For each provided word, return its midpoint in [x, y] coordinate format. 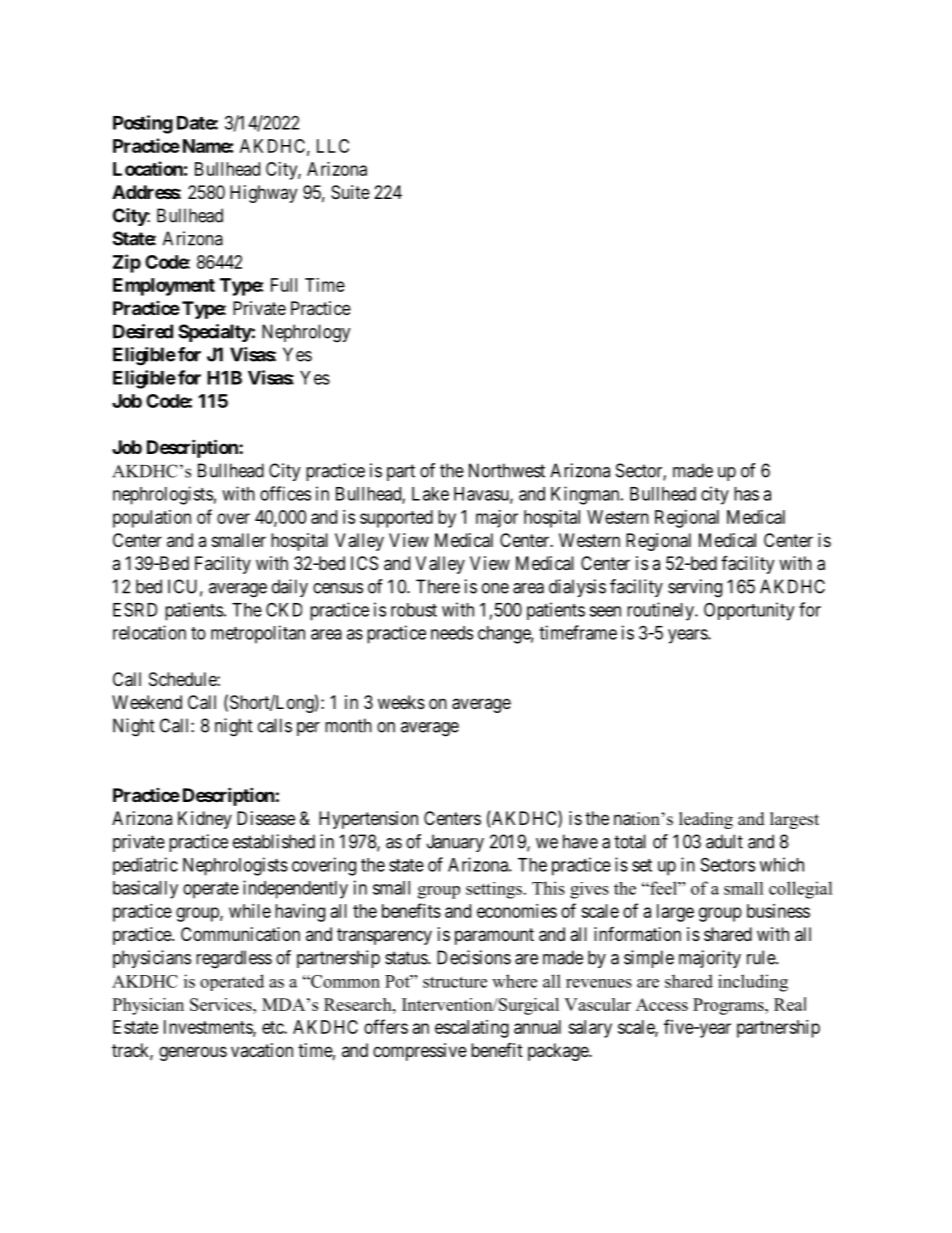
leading [706, 820]
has [746, 494]
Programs [729, 1006]
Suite [350, 192]
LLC [333, 146]
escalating [472, 1029]
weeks [401, 702]
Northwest [507, 470]
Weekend [147, 702]
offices [285, 493]
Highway [263, 194]
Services [222, 1004]
